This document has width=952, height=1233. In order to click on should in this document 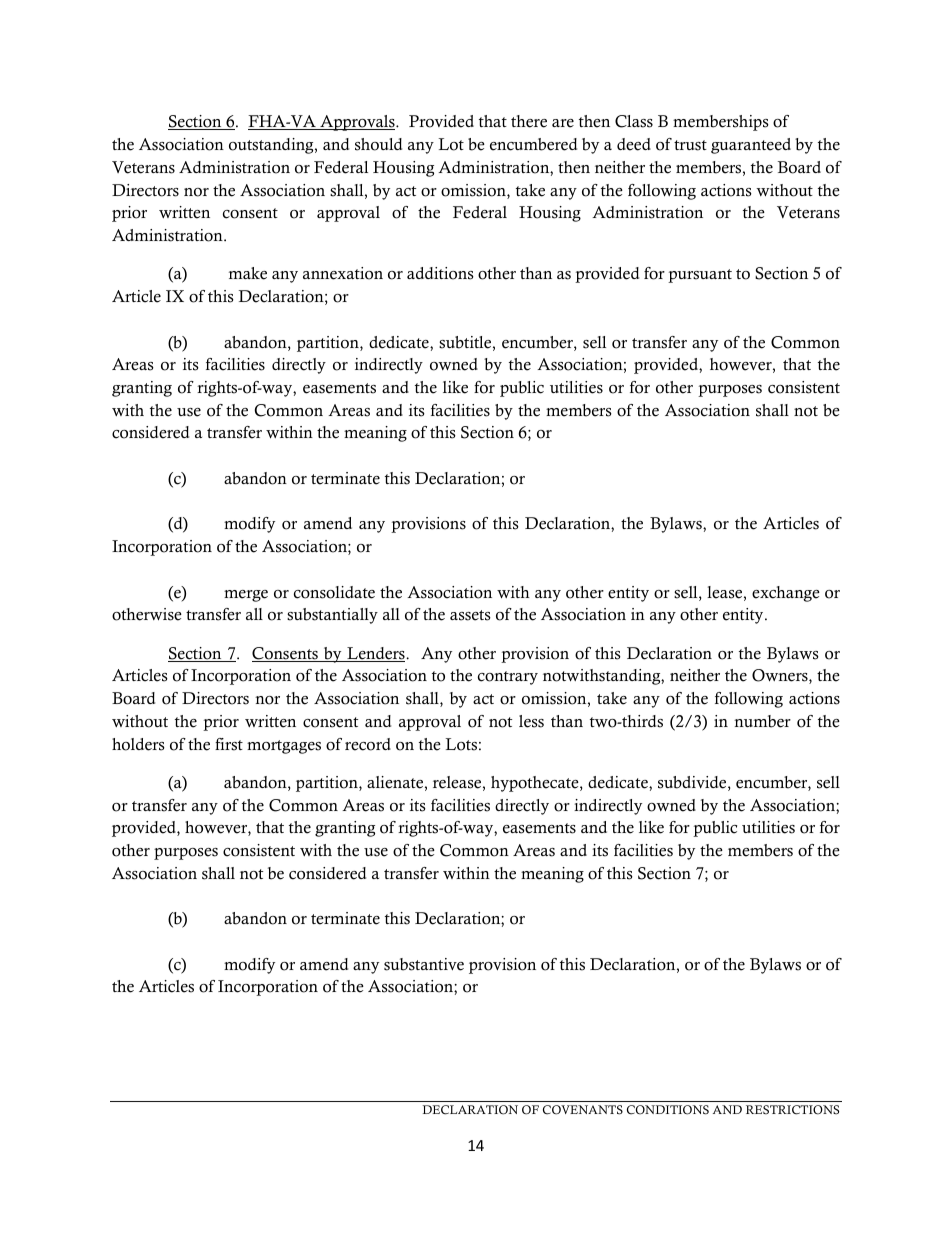, I will do `click(378, 144)`.
